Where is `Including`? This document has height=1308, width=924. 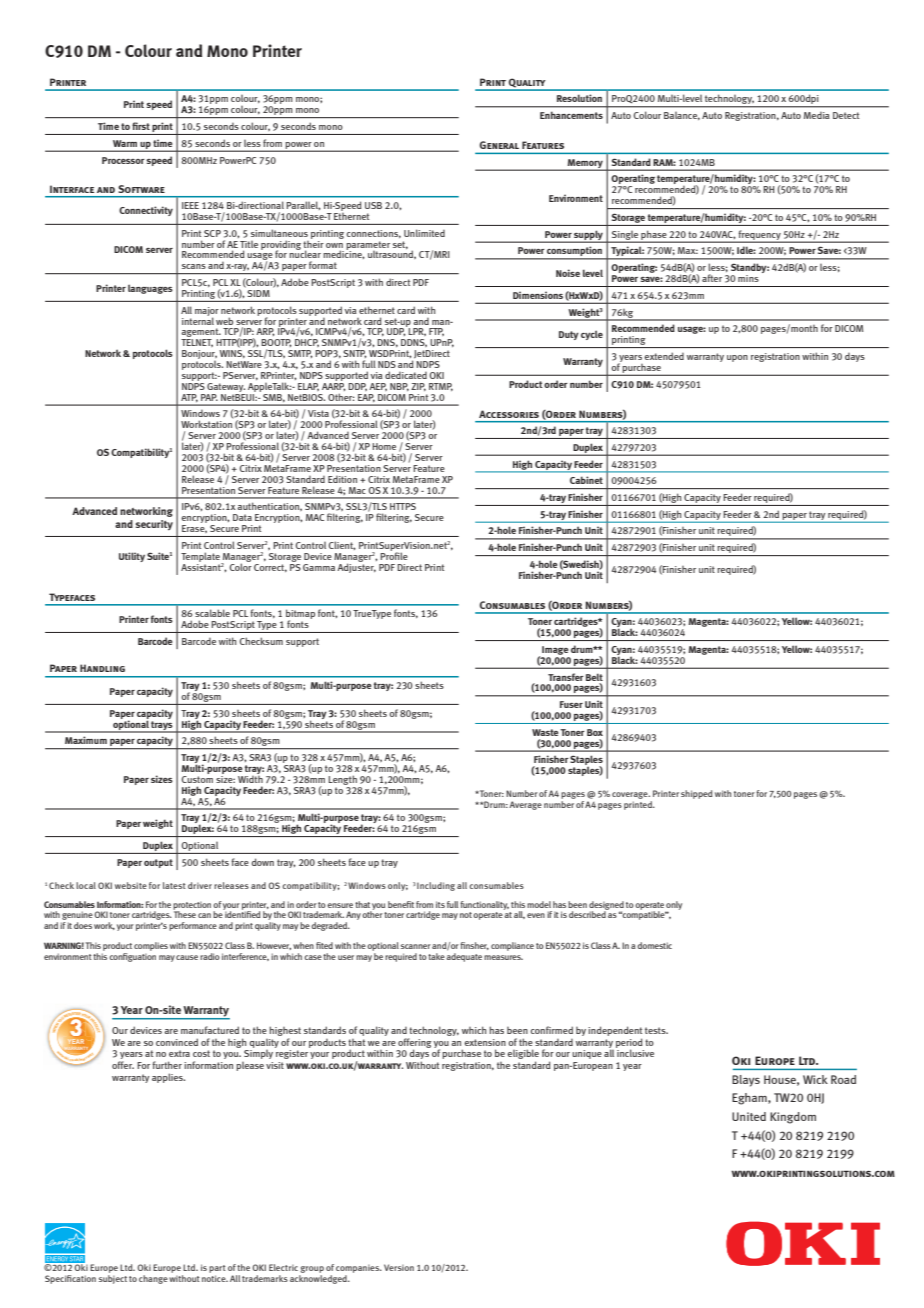 Including is located at coordinates (436, 886).
